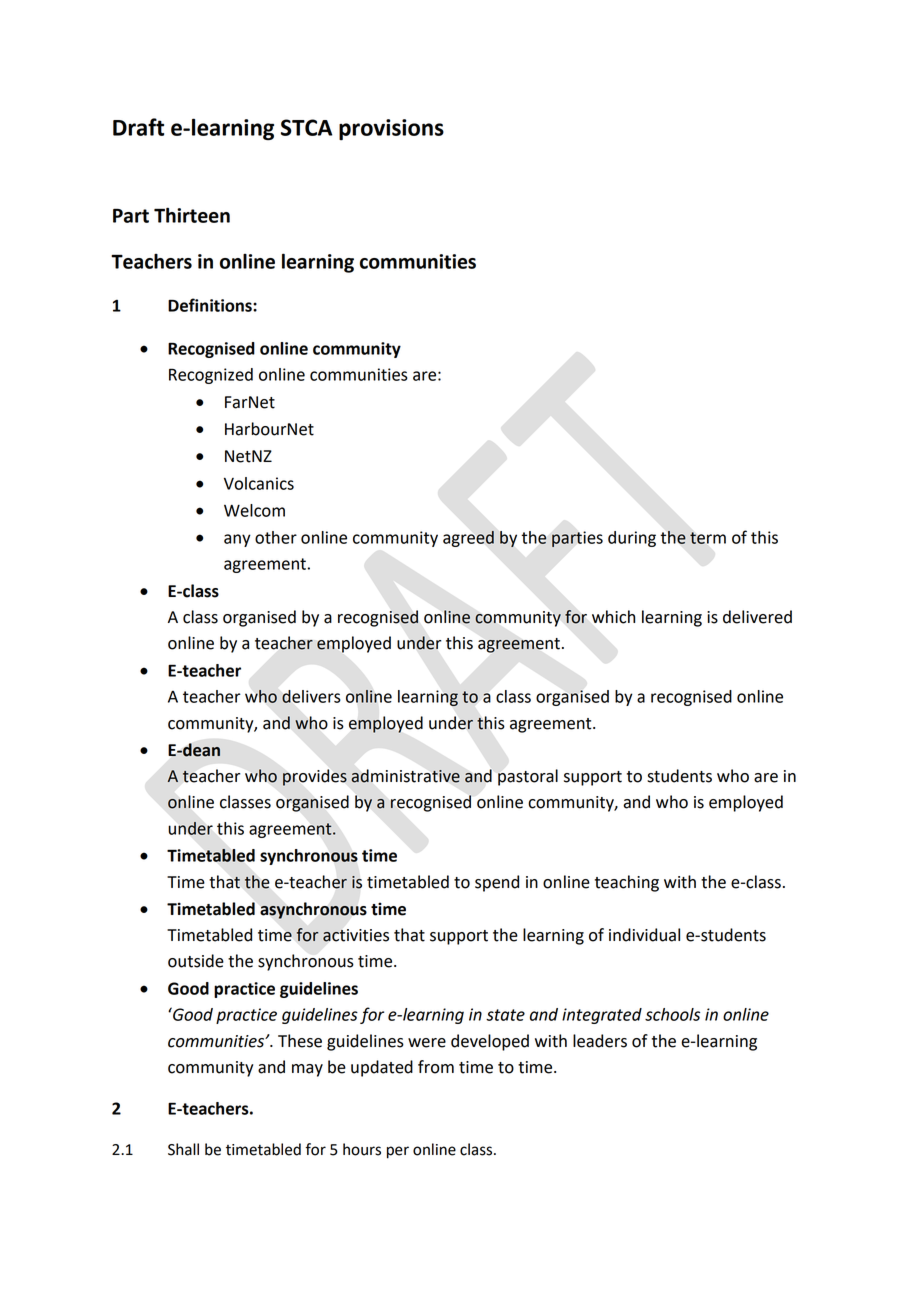  What do you see at coordinates (708, 538) in the screenshot?
I see `term` at bounding box center [708, 538].
